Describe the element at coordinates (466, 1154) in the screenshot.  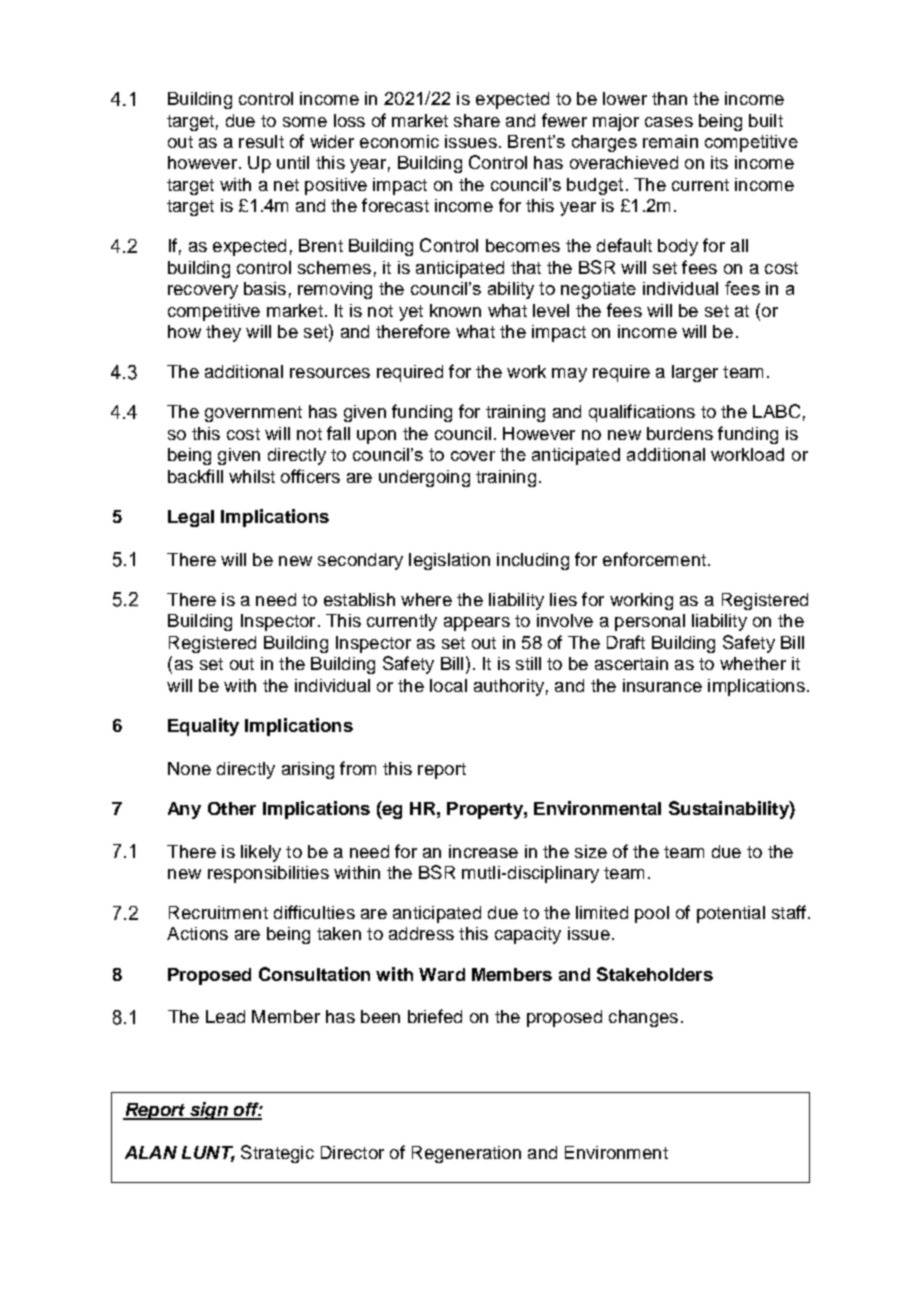
I see `Regeneration` at that location.
